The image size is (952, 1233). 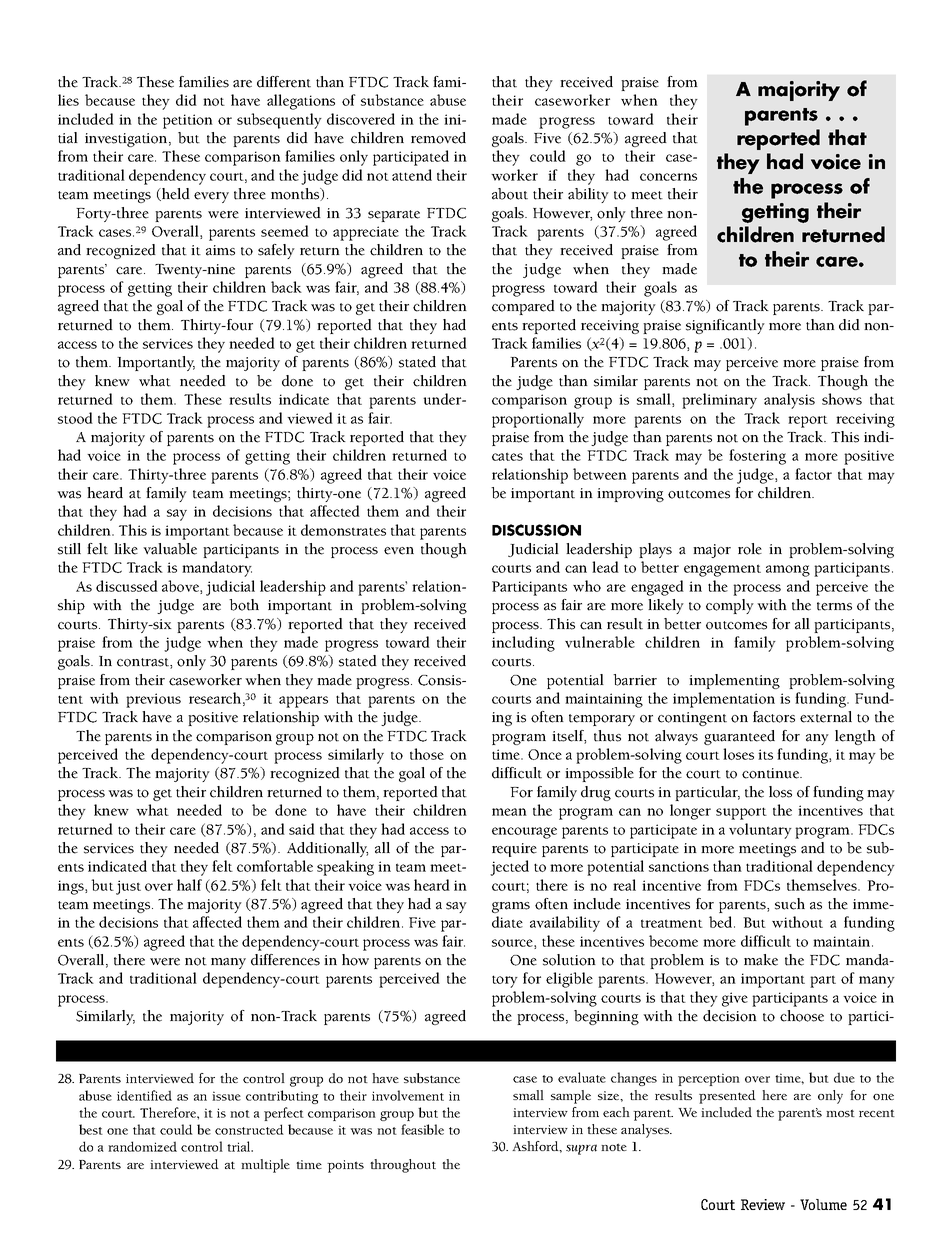 What do you see at coordinates (538, 420) in the image?
I see `proportionally` at bounding box center [538, 420].
